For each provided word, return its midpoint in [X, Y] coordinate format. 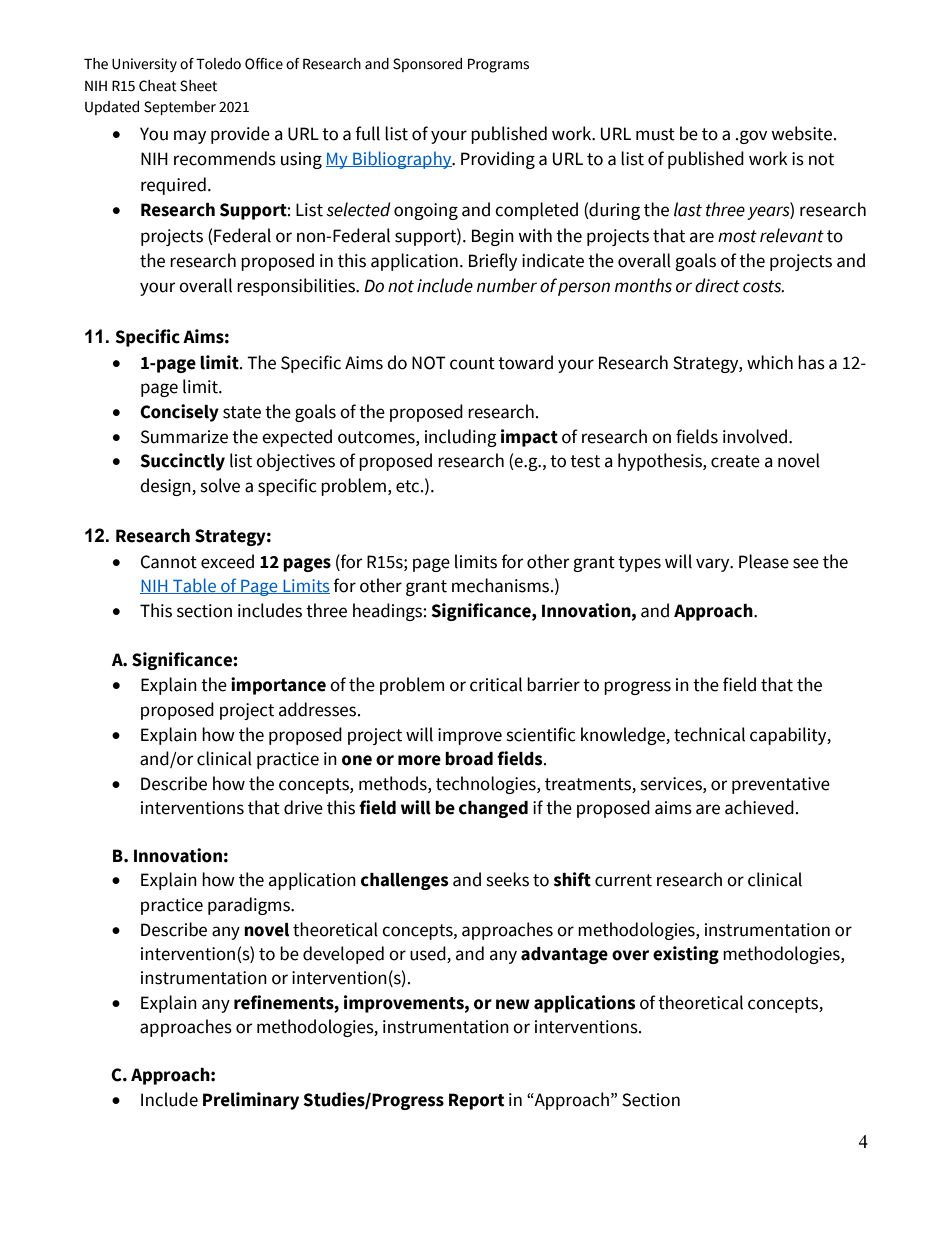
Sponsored [427, 65]
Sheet [198, 86]
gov [753, 137]
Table [194, 586]
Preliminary [251, 1101]
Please [764, 561]
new [513, 1004]
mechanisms [502, 585]
